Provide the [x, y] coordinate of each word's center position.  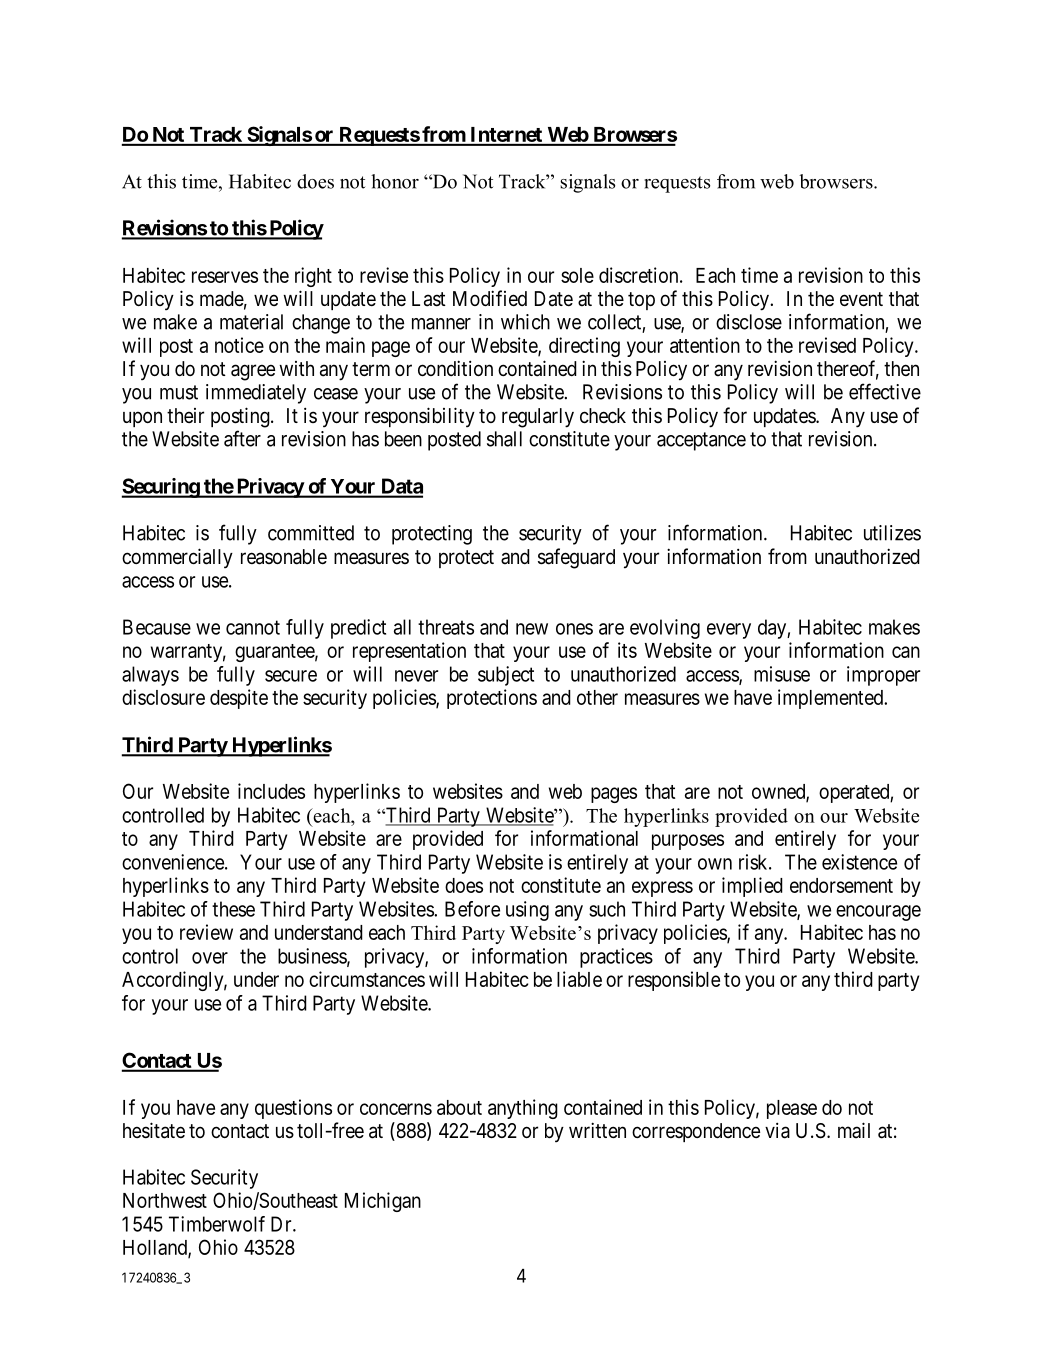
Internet [506, 136]
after [242, 438]
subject [506, 676]
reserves [225, 277]
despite [239, 699]
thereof [848, 369]
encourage [878, 913]
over [210, 958]
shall [504, 439]
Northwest [165, 1200]
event [861, 299]
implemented [831, 699]
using [527, 911]
